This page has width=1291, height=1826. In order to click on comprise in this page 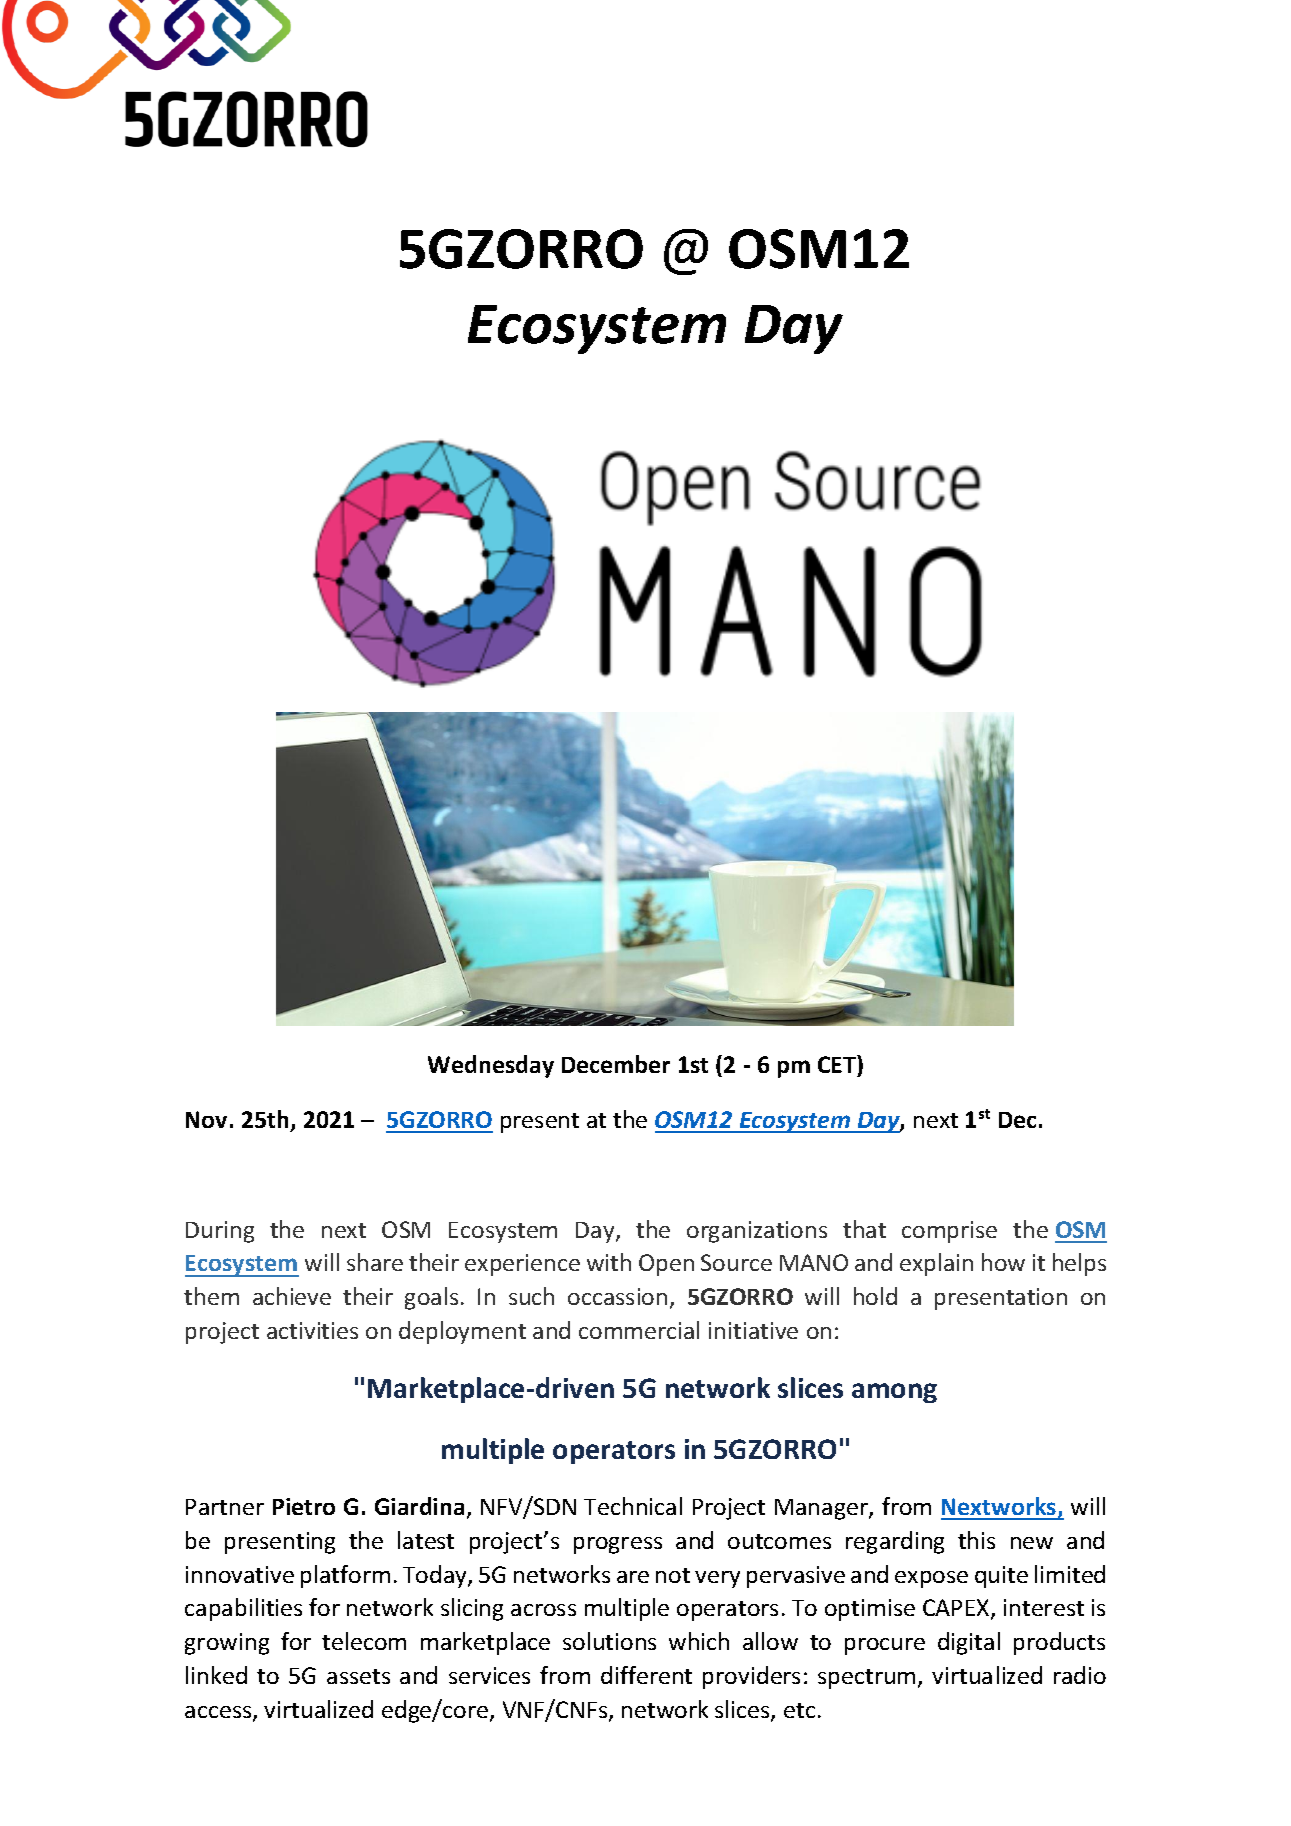, I will do `click(949, 1232)`.
